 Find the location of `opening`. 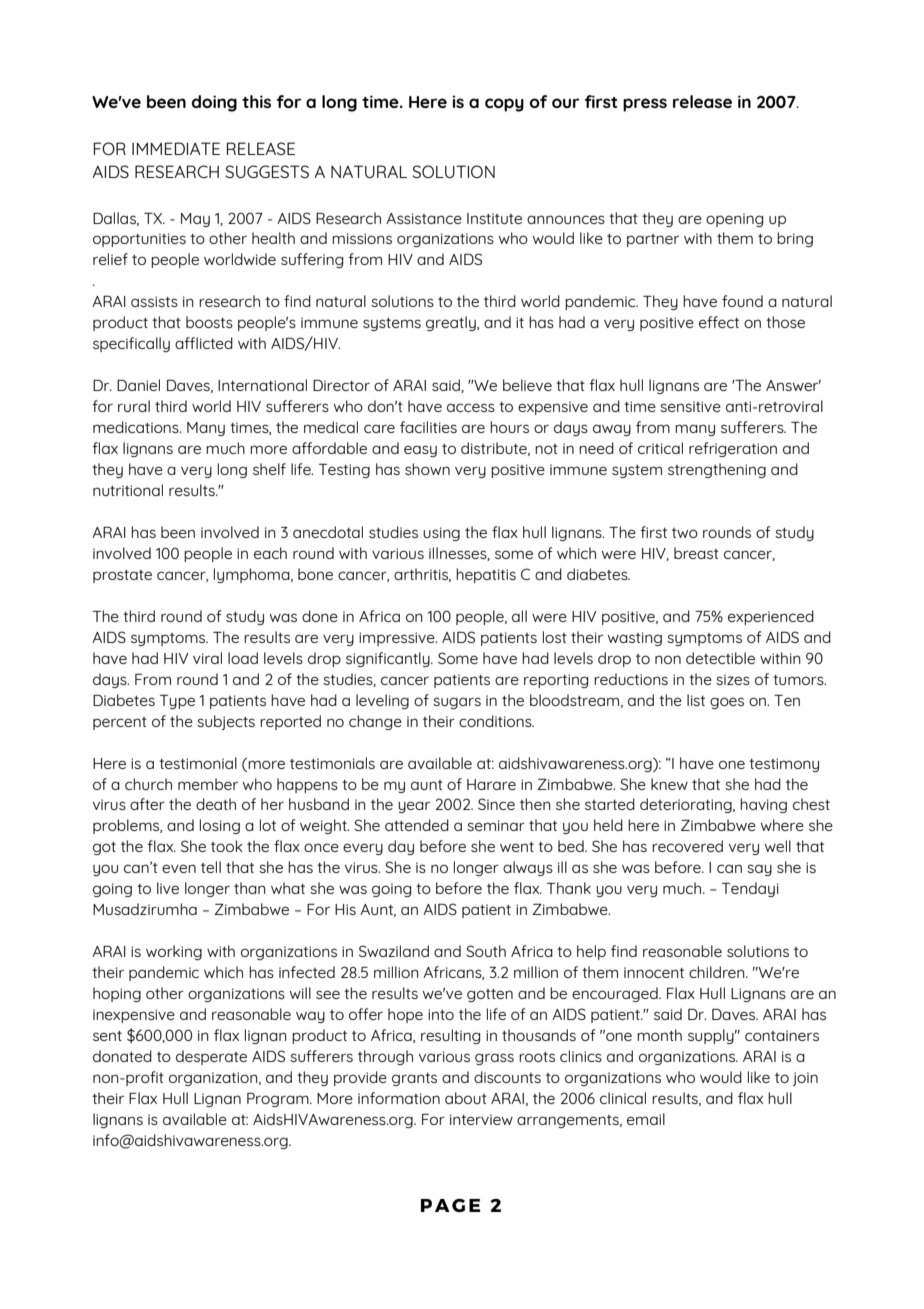

opening is located at coordinates (734, 220).
